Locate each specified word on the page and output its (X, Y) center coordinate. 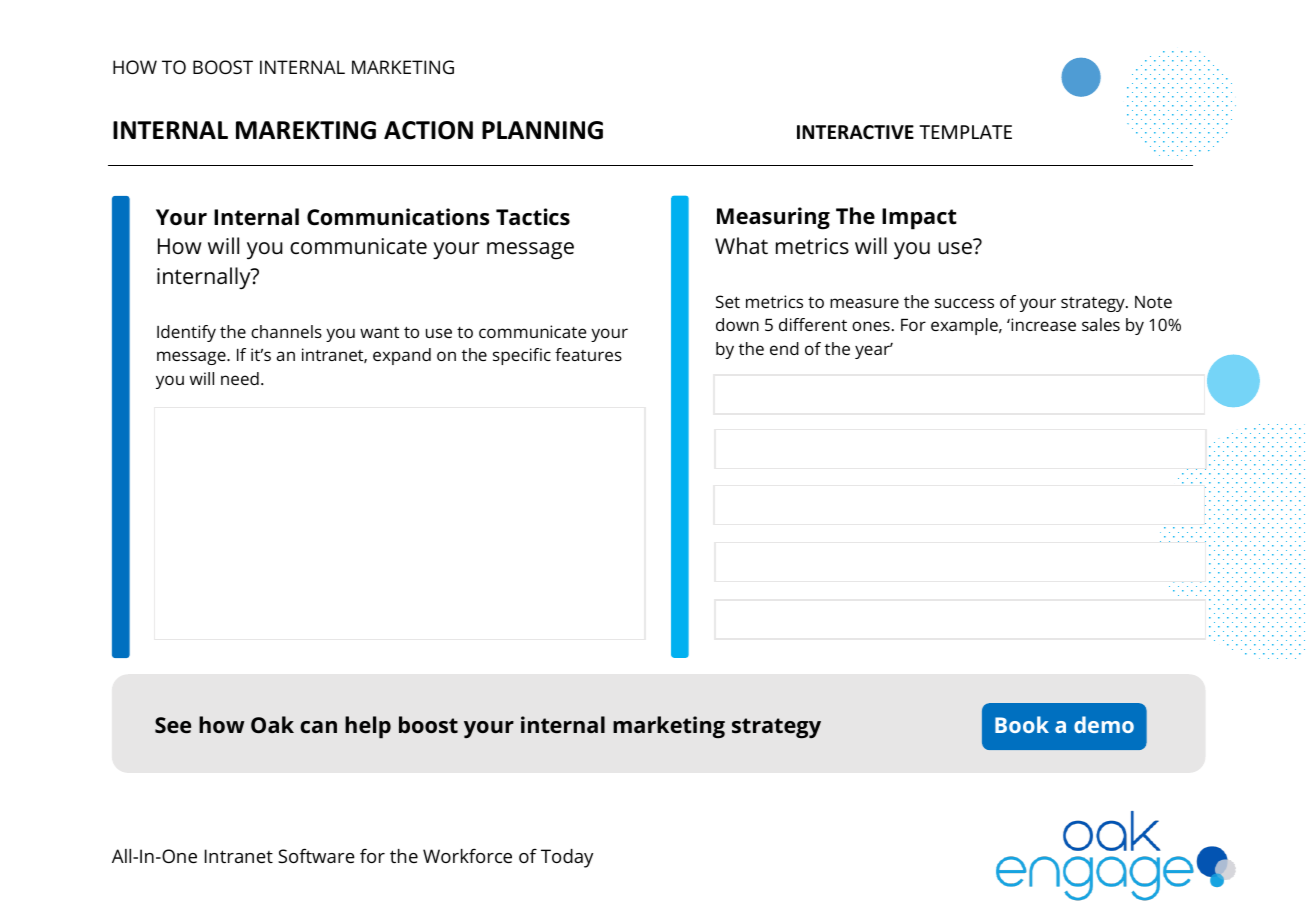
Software (316, 855)
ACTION (428, 130)
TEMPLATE (965, 132)
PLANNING (542, 130)
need (240, 378)
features (588, 354)
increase (1042, 324)
